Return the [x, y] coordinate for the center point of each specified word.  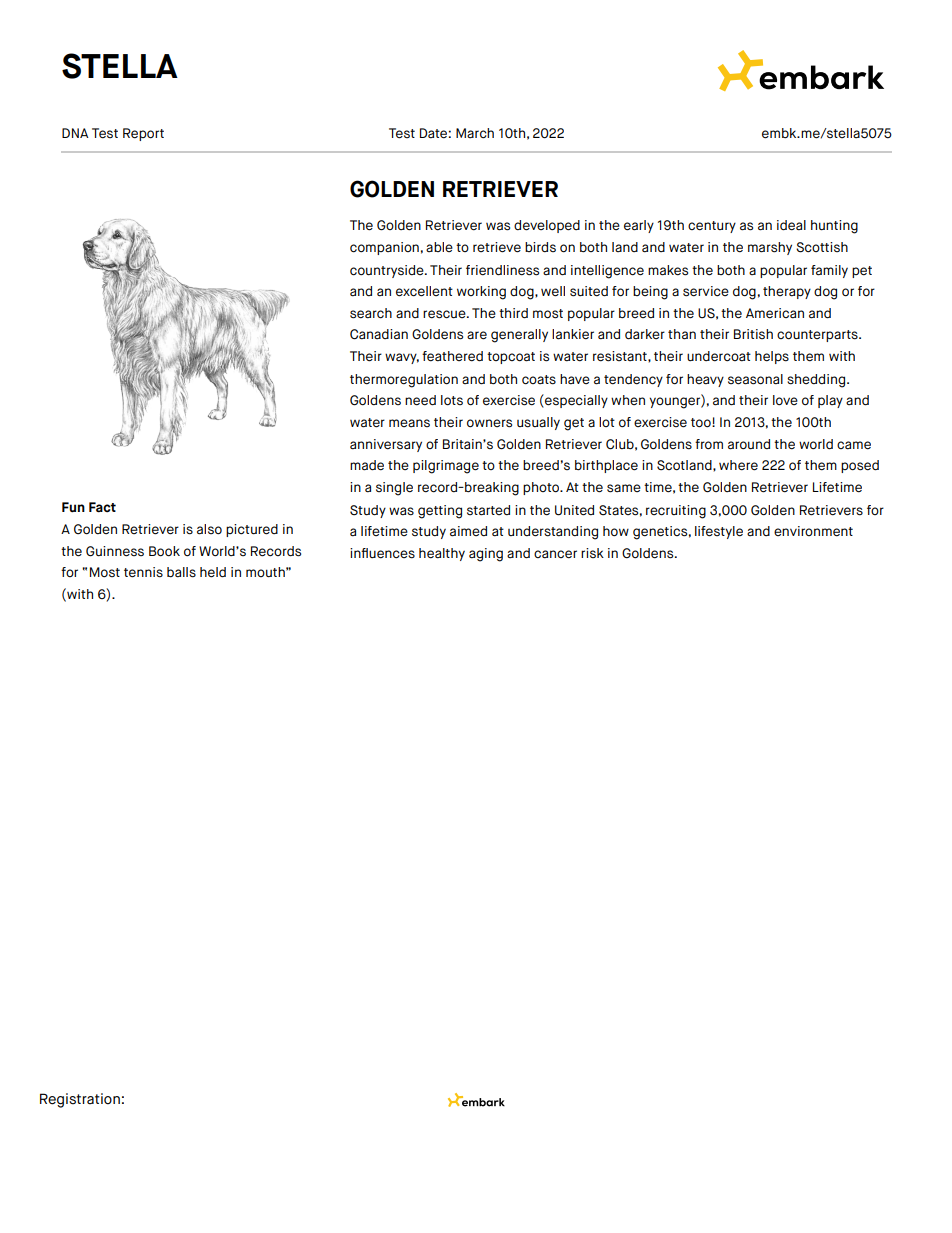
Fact [102, 507]
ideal [791, 225]
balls [181, 572]
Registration [80, 1100]
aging [486, 555]
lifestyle [719, 532]
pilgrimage [446, 467]
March [475, 133]
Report [143, 134]
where [738, 465]
